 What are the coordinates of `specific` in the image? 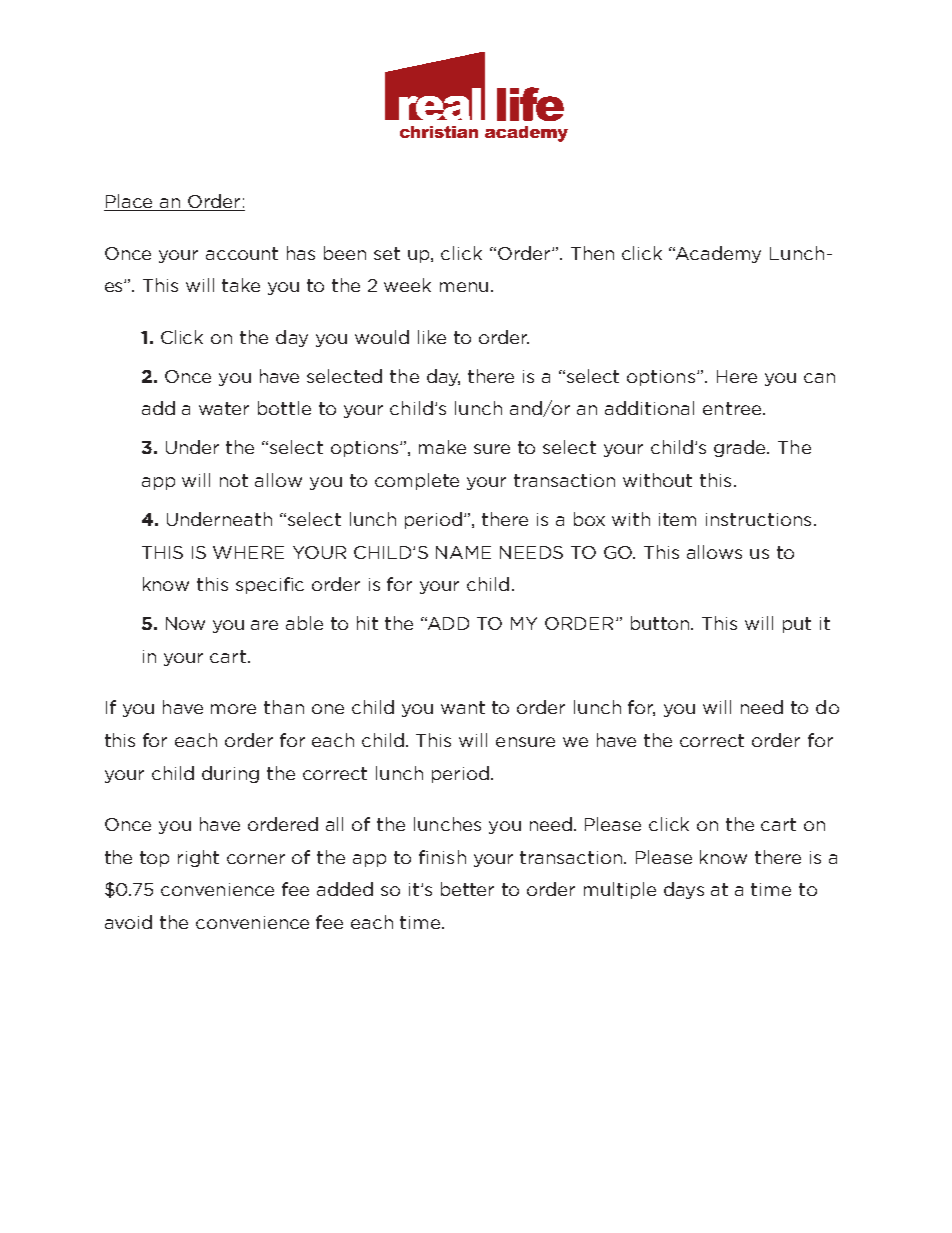 It's located at (270, 585).
